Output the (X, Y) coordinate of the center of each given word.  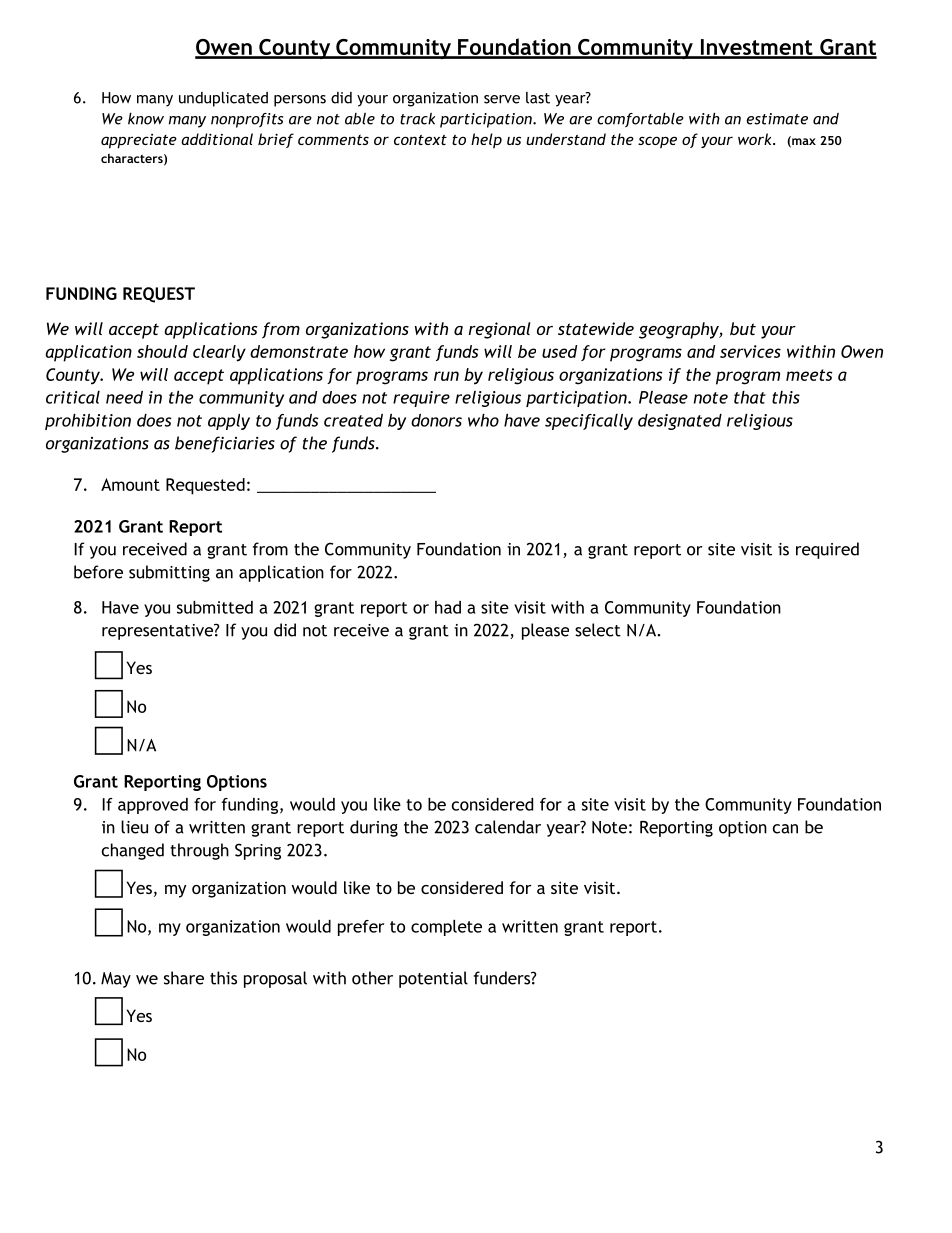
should (162, 351)
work (756, 139)
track (417, 119)
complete (446, 928)
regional (500, 330)
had (448, 607)
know (146, 119)
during (374, 828)
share (184, 978)
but (743, 328)
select (598, 630)
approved (153, 806)
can (785, 829)
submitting (169, 573)
